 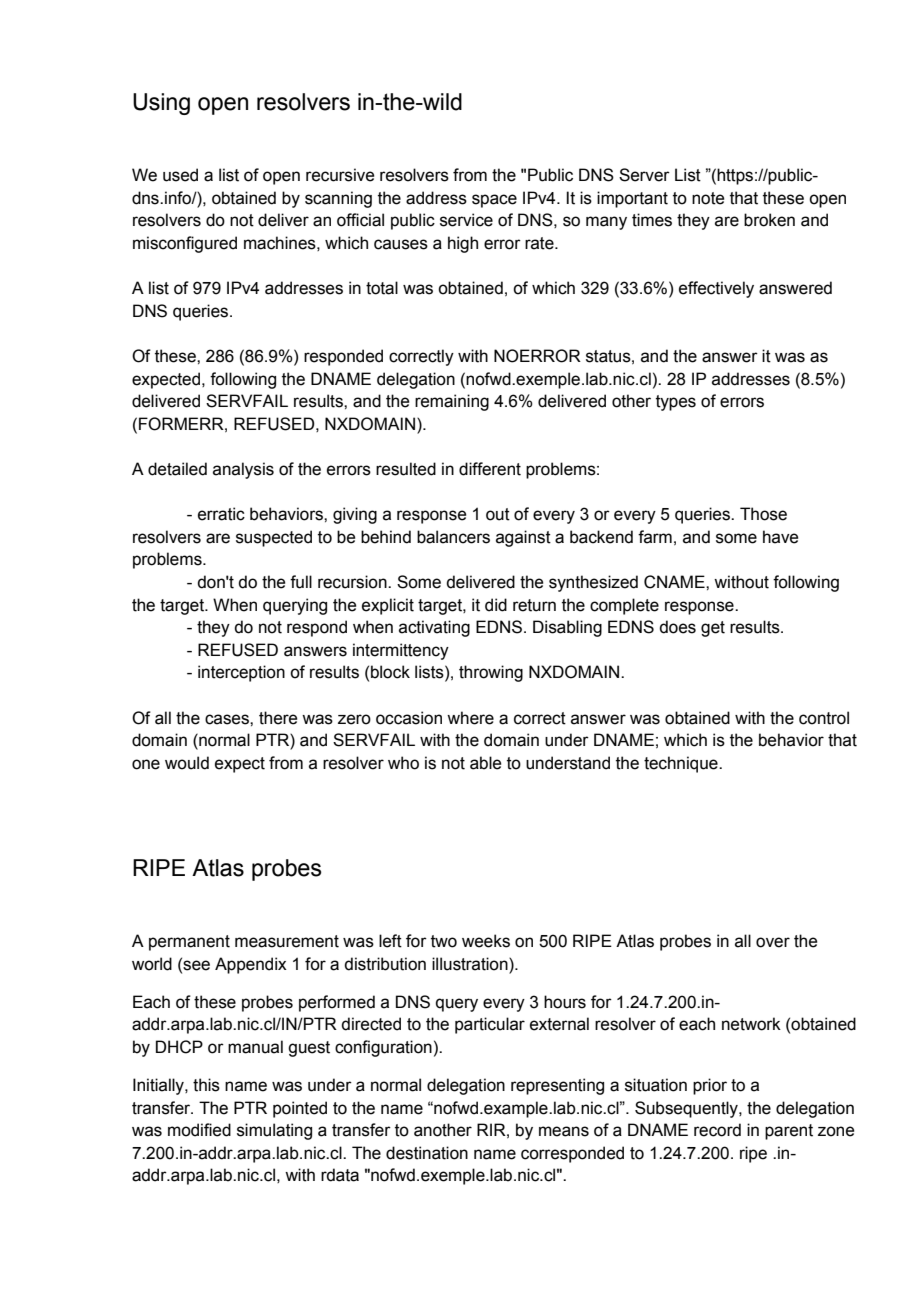 What do you see at coordinates (199, 1130) in the screenshot?
I see `modified` at bounding box center [199, 1130].
